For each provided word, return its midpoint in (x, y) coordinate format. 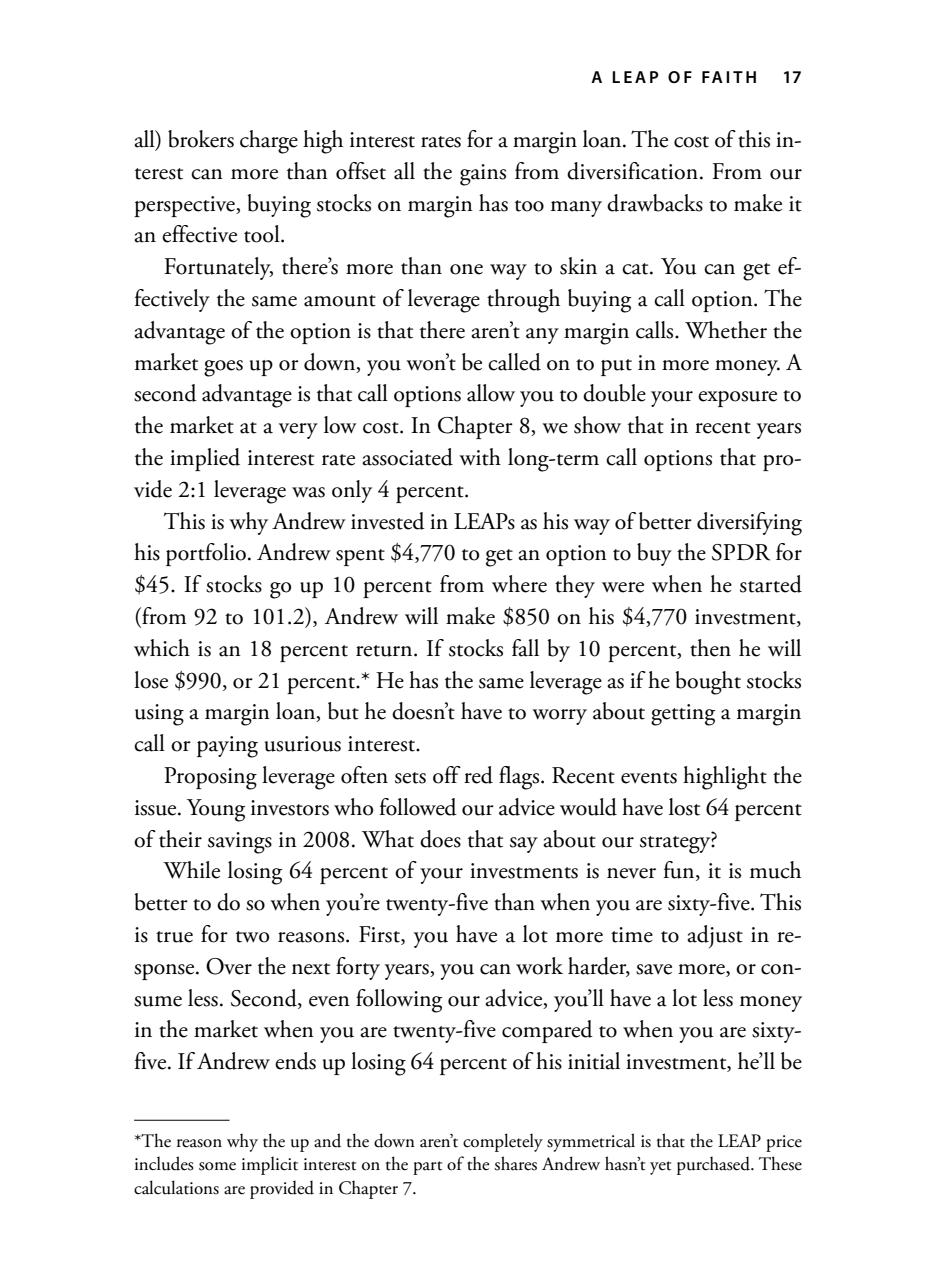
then (710, 648)
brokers (201, 139)
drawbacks (655, 203)
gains (483, 175)
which (162, 648)
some (217, 1166)
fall (525, 648)
